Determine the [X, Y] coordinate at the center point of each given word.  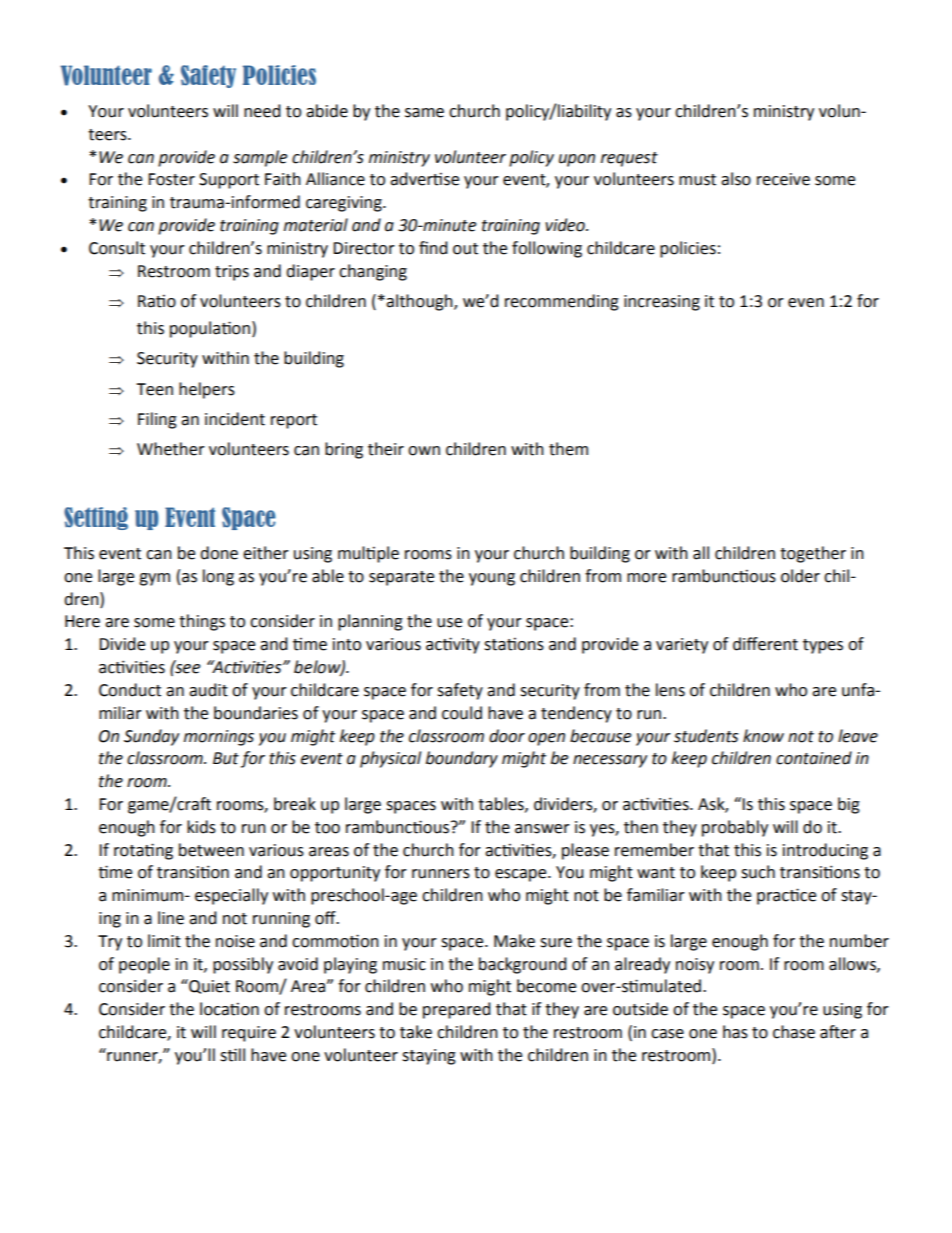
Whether [171, 449]
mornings [219, 738]
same [424, 113]
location [229, 1009]
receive [783, 179]
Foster [171, 179]
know [763, 736]
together [813, 554]
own [424, 451]
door [507, 736]
